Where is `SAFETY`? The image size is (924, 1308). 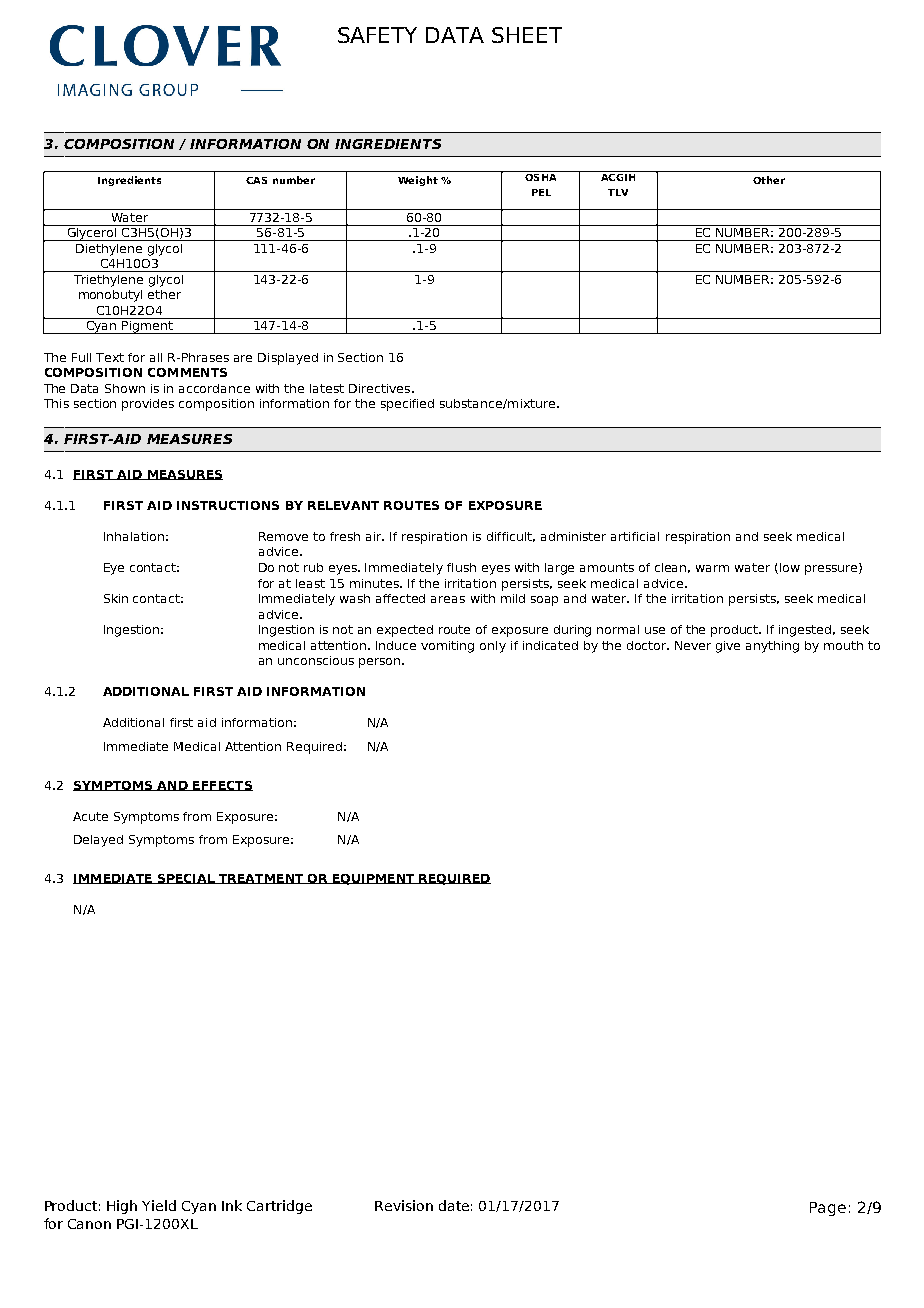 SAFETY is located at coordinates (377, 35).
